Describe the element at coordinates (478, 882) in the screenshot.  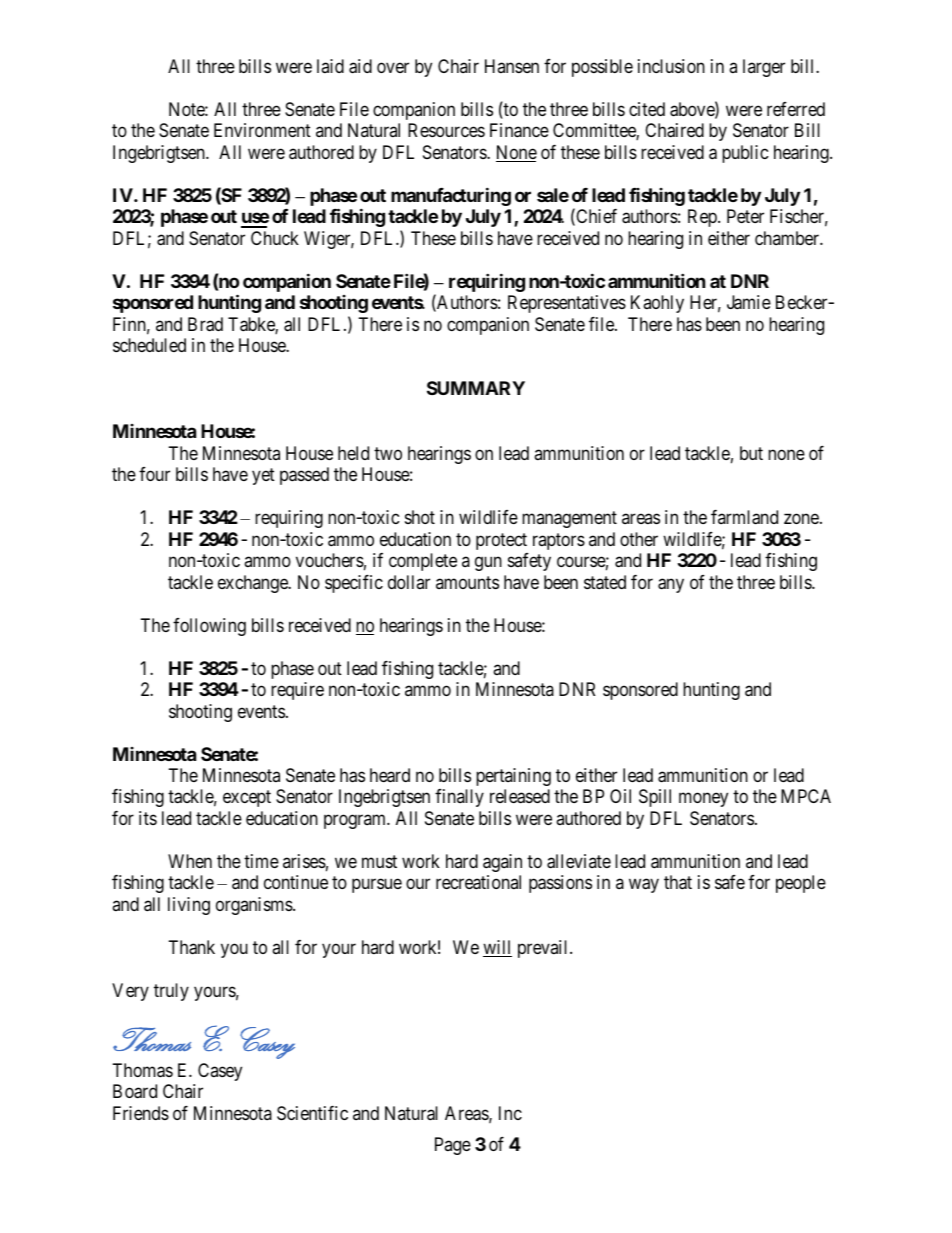
I see `recreational` at that location.
